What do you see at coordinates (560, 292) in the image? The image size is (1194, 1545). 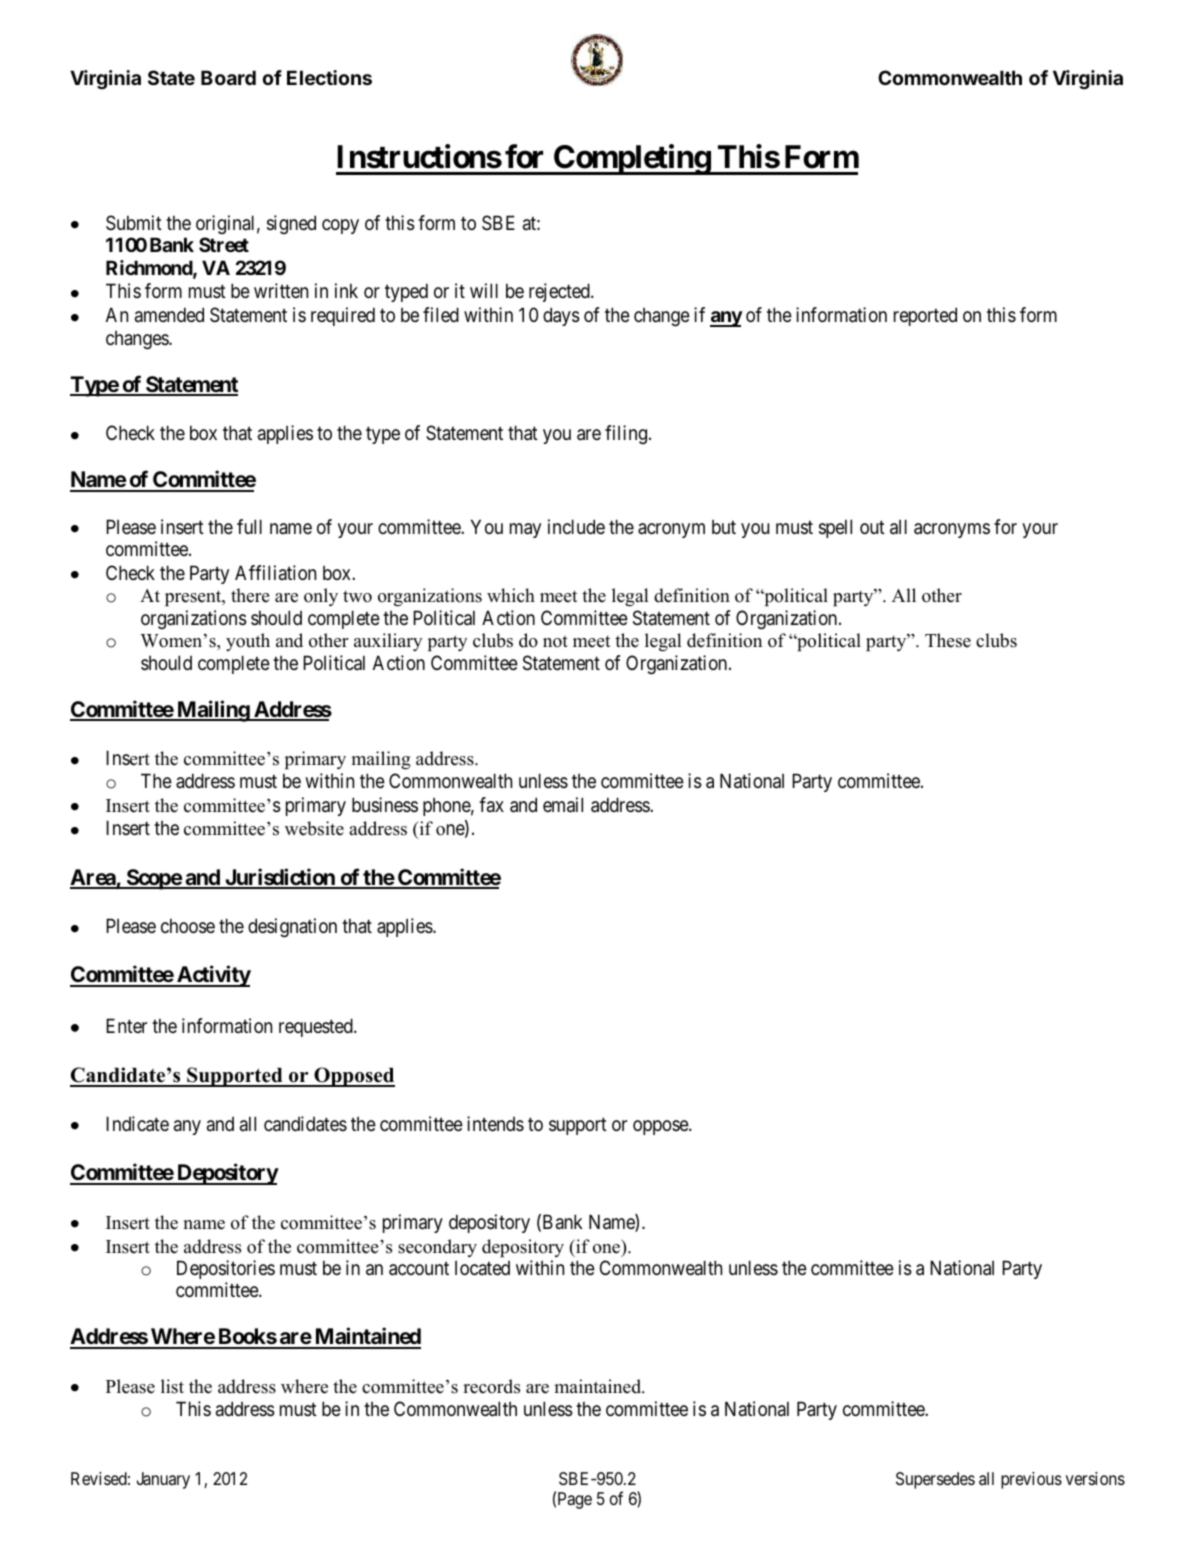 I see `rejected` at bounding box center [560, 292].
